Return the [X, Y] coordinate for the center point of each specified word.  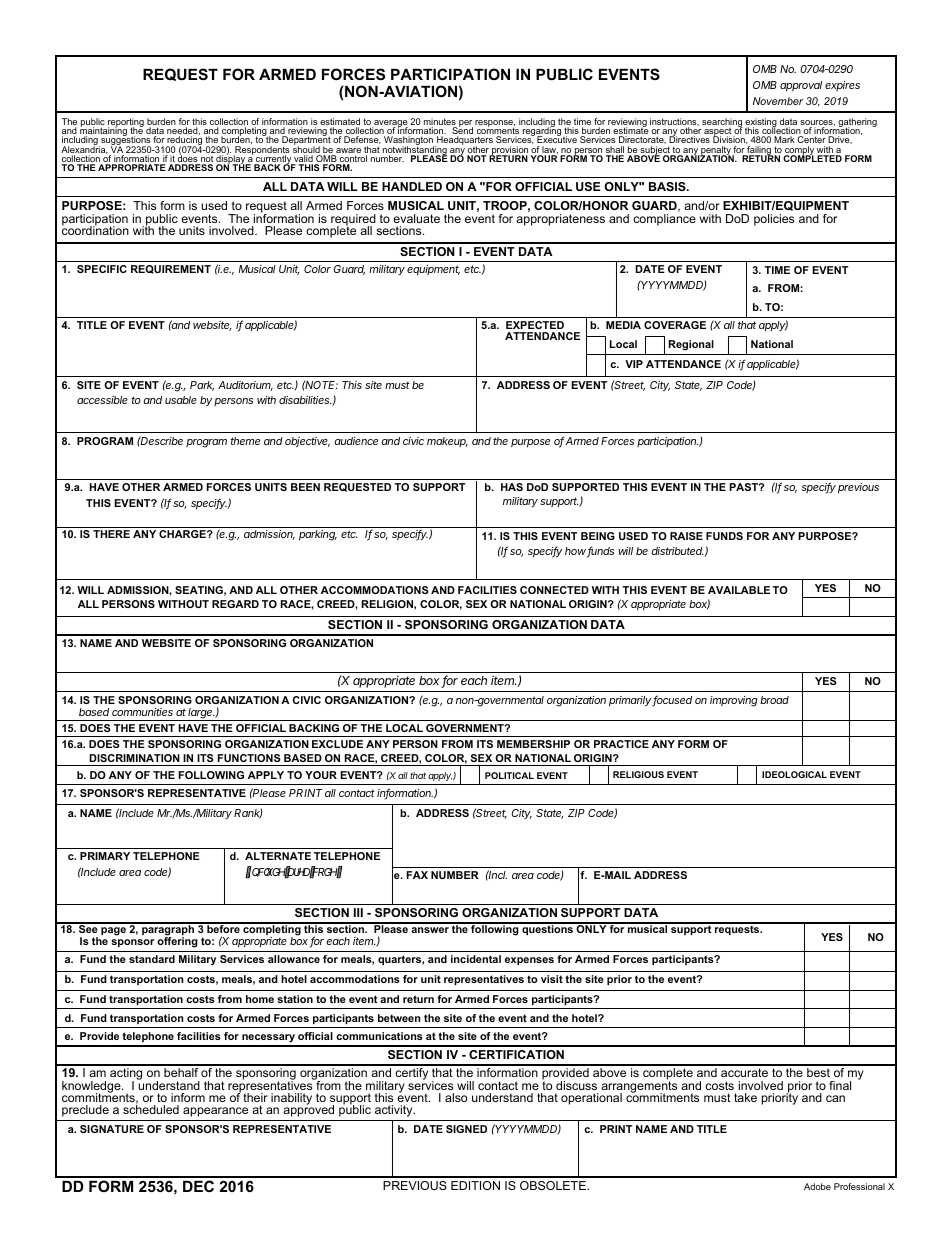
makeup [447, 442]
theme [245, 441]
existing [762, 124]
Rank [248, 813]
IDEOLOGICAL [794, 774]
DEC [198, 1186]
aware [347, 152]
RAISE [686, 536]
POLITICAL [509, 775]
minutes [440, 123]
